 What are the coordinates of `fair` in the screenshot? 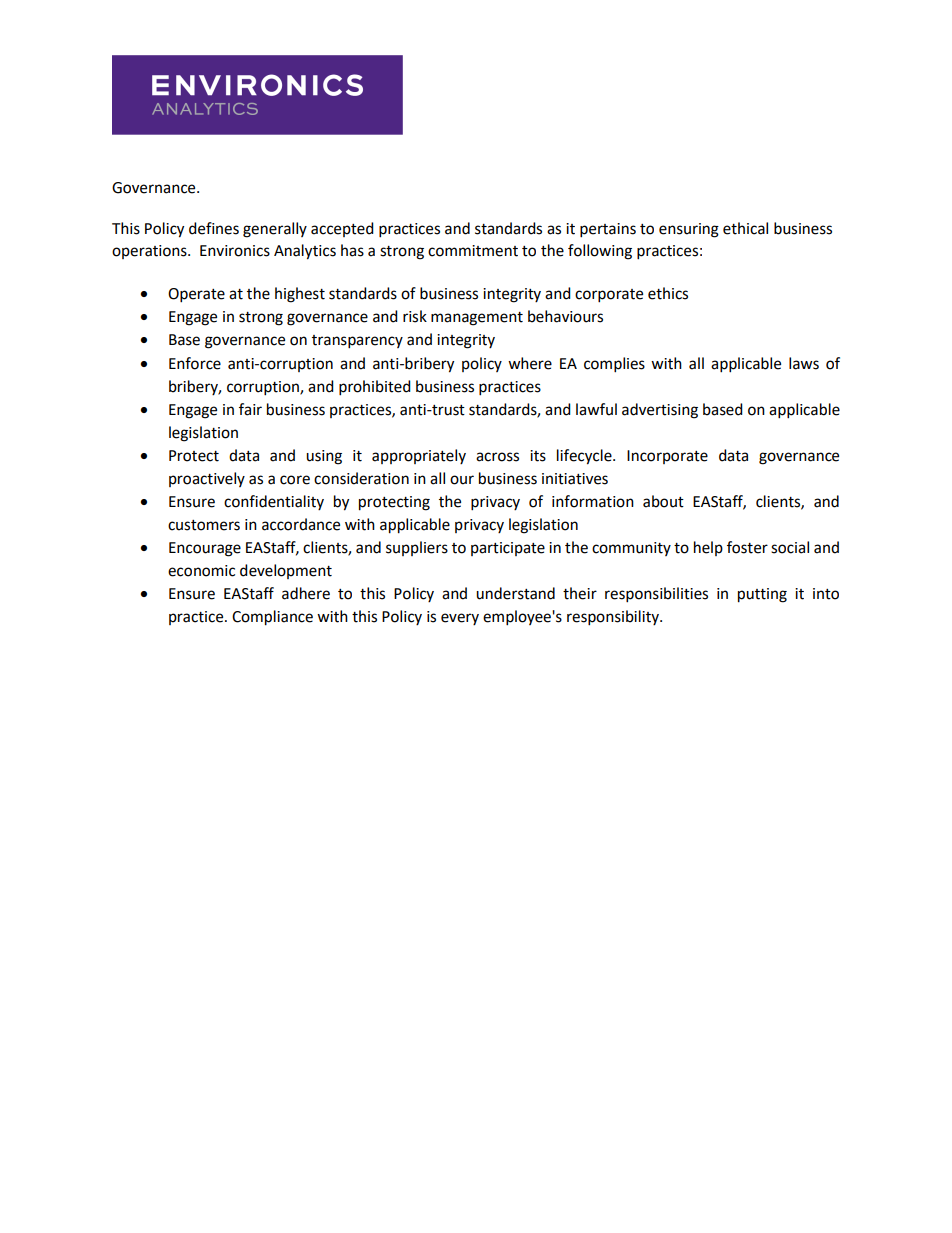 It's located at (250, 409).
